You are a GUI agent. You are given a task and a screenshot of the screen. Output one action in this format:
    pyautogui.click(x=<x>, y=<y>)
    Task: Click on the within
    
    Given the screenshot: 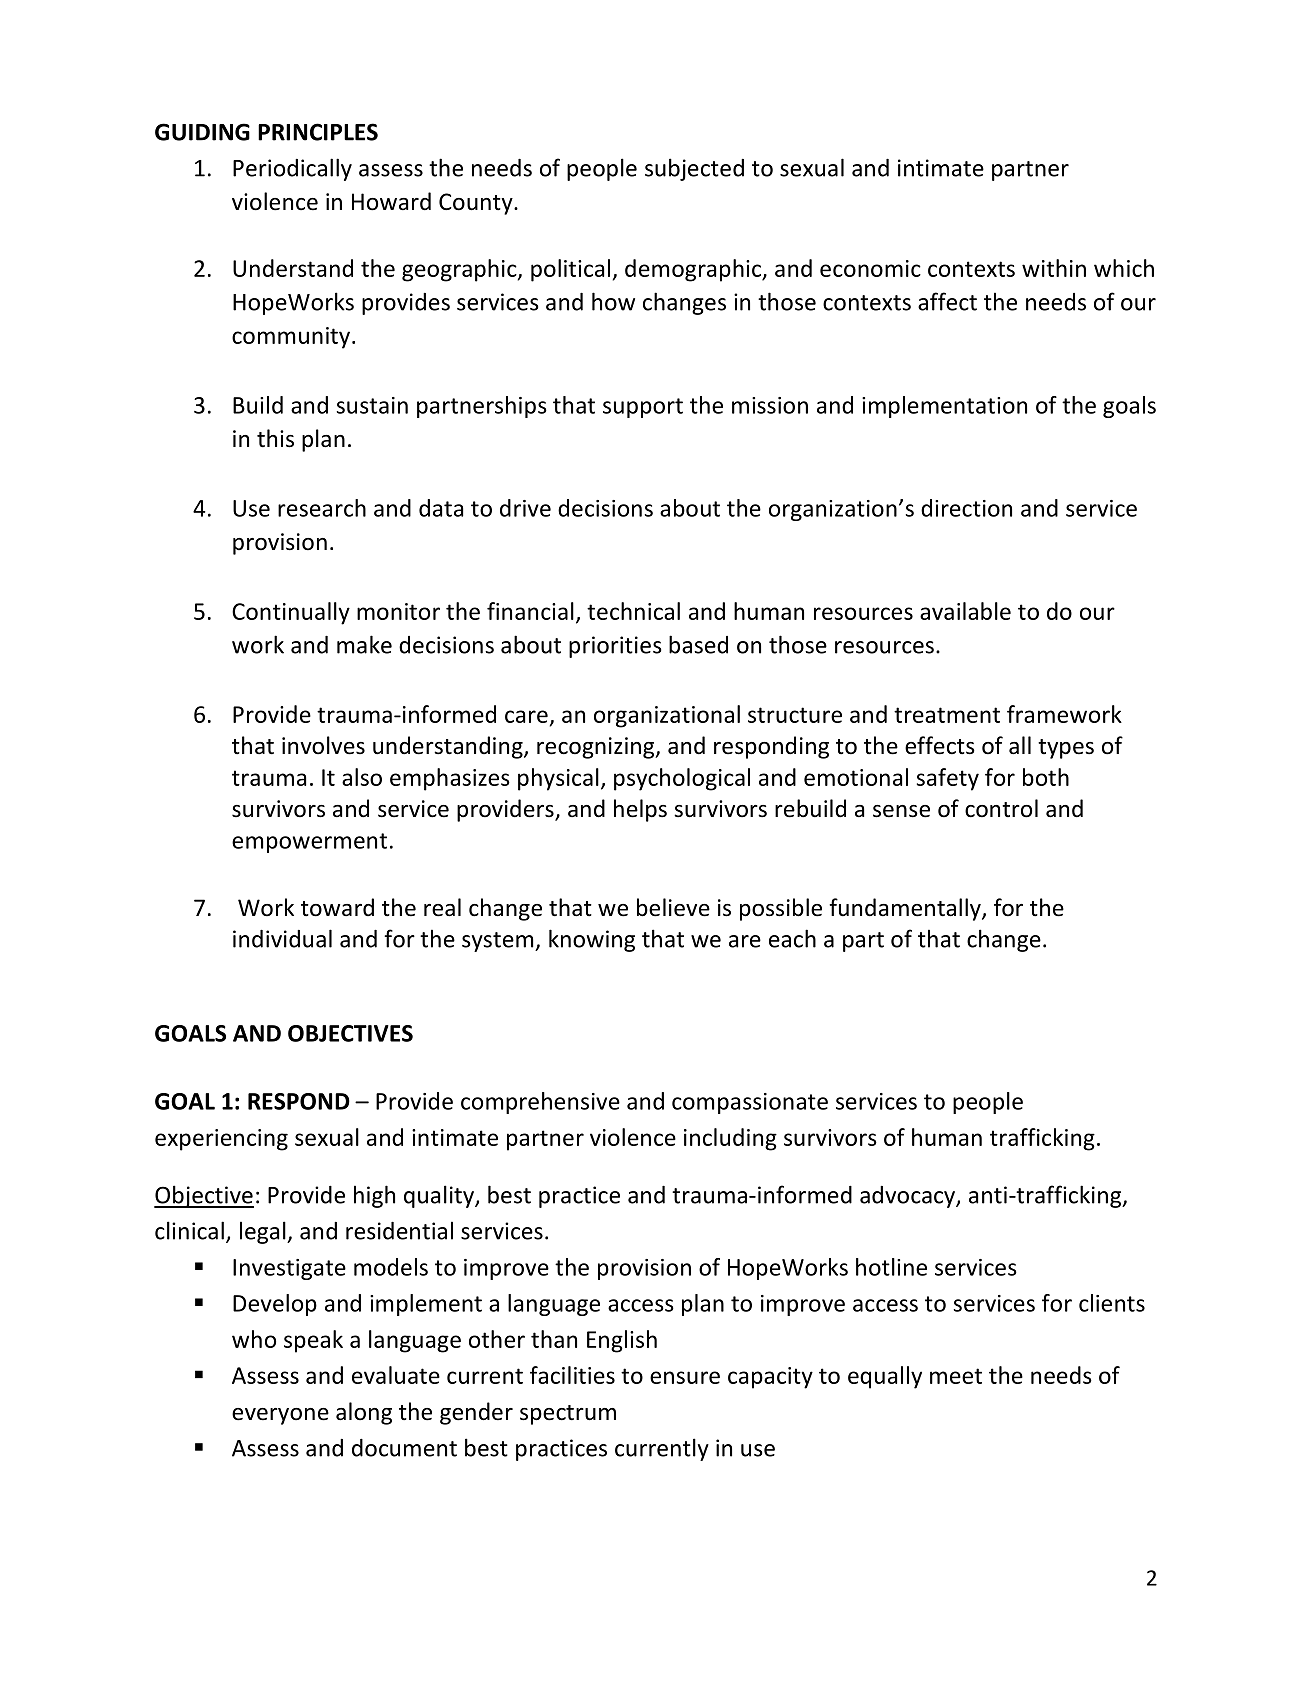 What is the action you would take?
    pyautogui.click(x=1054, y=268)
